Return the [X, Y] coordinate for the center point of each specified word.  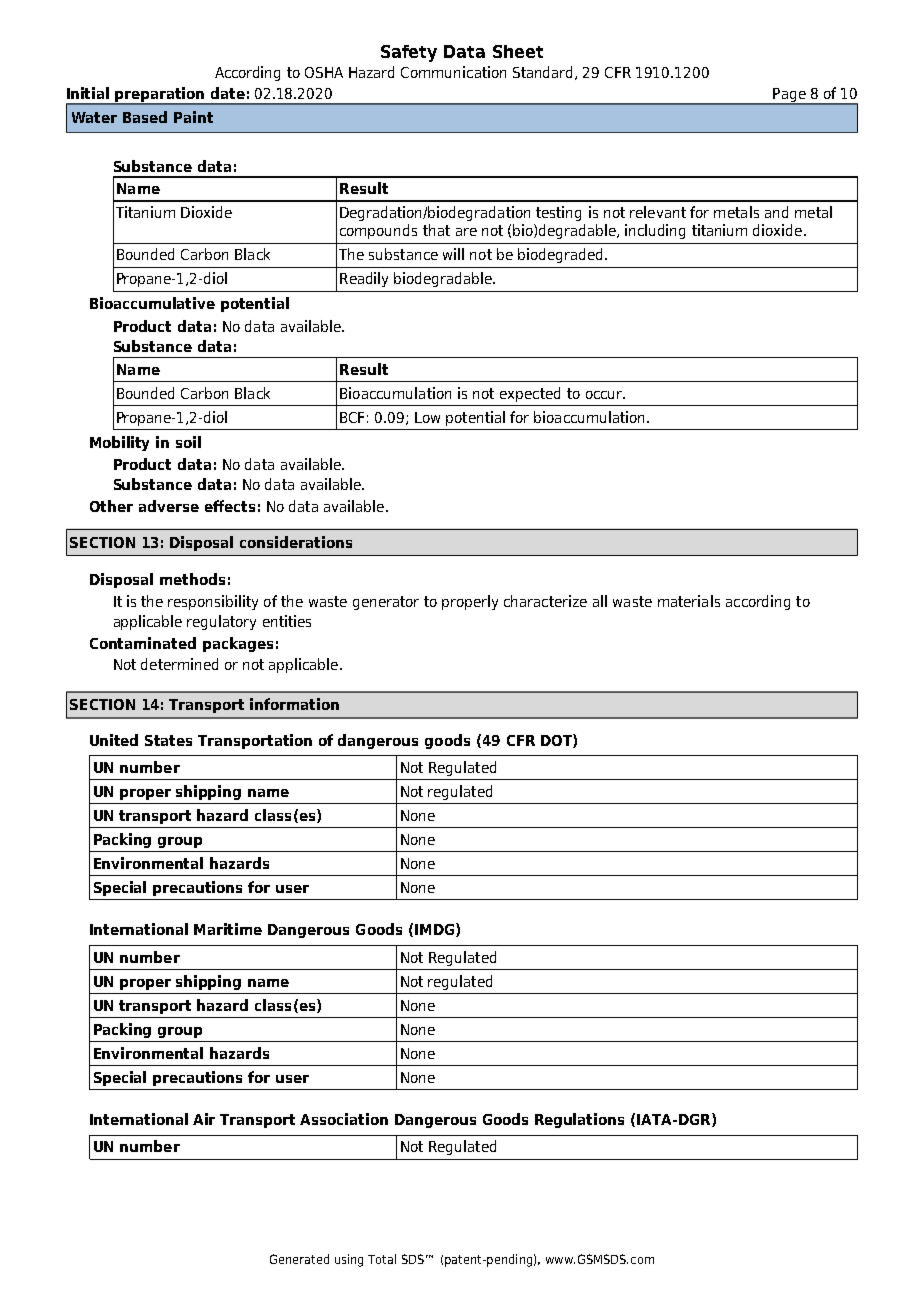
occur [605, 395]
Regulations [579, 1120]
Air [204, 1119]
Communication [453, 72]
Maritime [228, 929]
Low [427, 417]
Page [789, 96]
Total [382, 1259]
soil [188, 442]
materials [689, 601]
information [294, 704]
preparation [160, 95]
